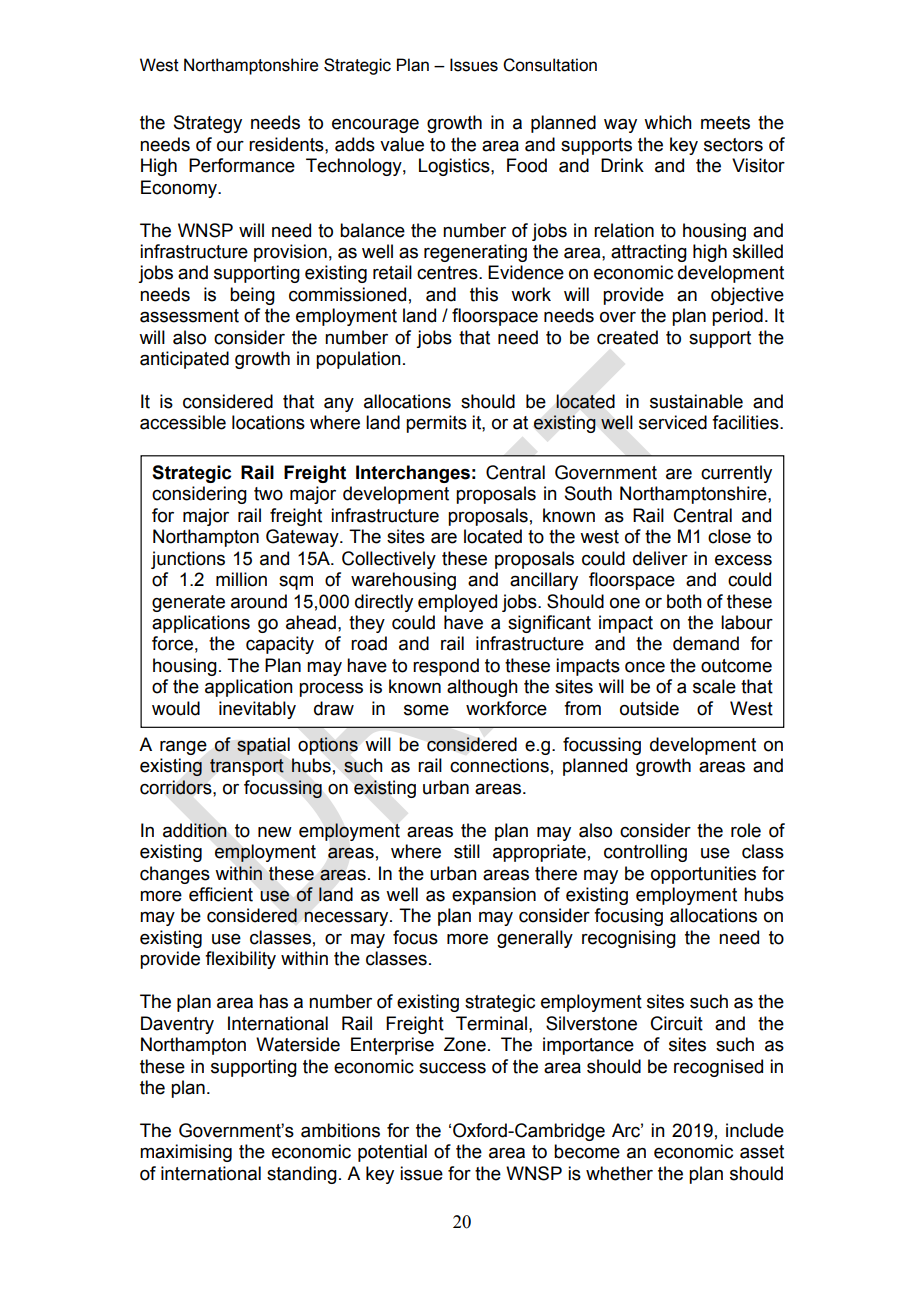 This screenshot has width=924, height=1308. What do you see at coordinates (259, 601) in the screenshot?
I see `around` at bounding box center [259, 601].
